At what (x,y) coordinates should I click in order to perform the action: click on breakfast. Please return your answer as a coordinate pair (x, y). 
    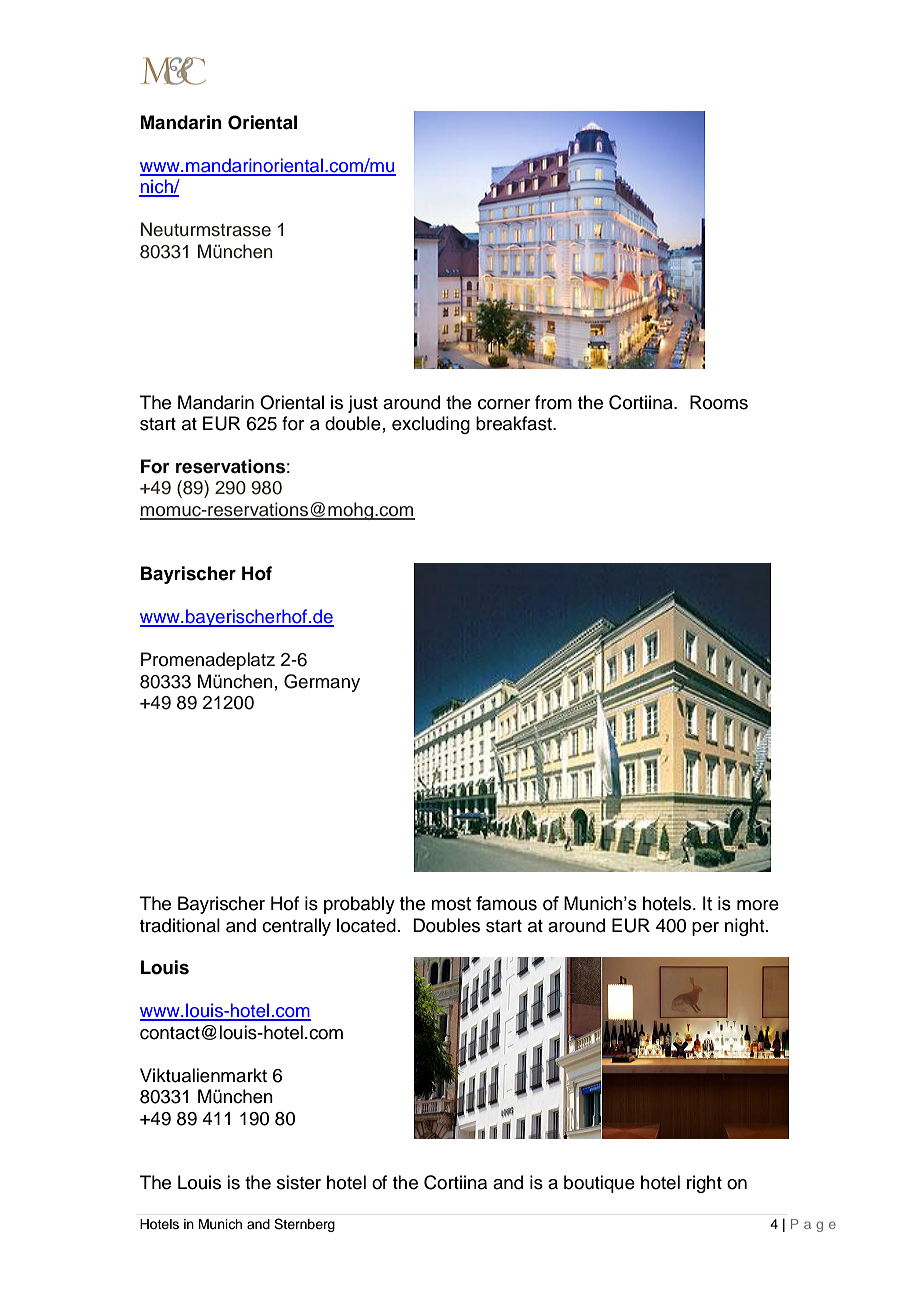
    Looking at the image, I should click on (515, 423).
